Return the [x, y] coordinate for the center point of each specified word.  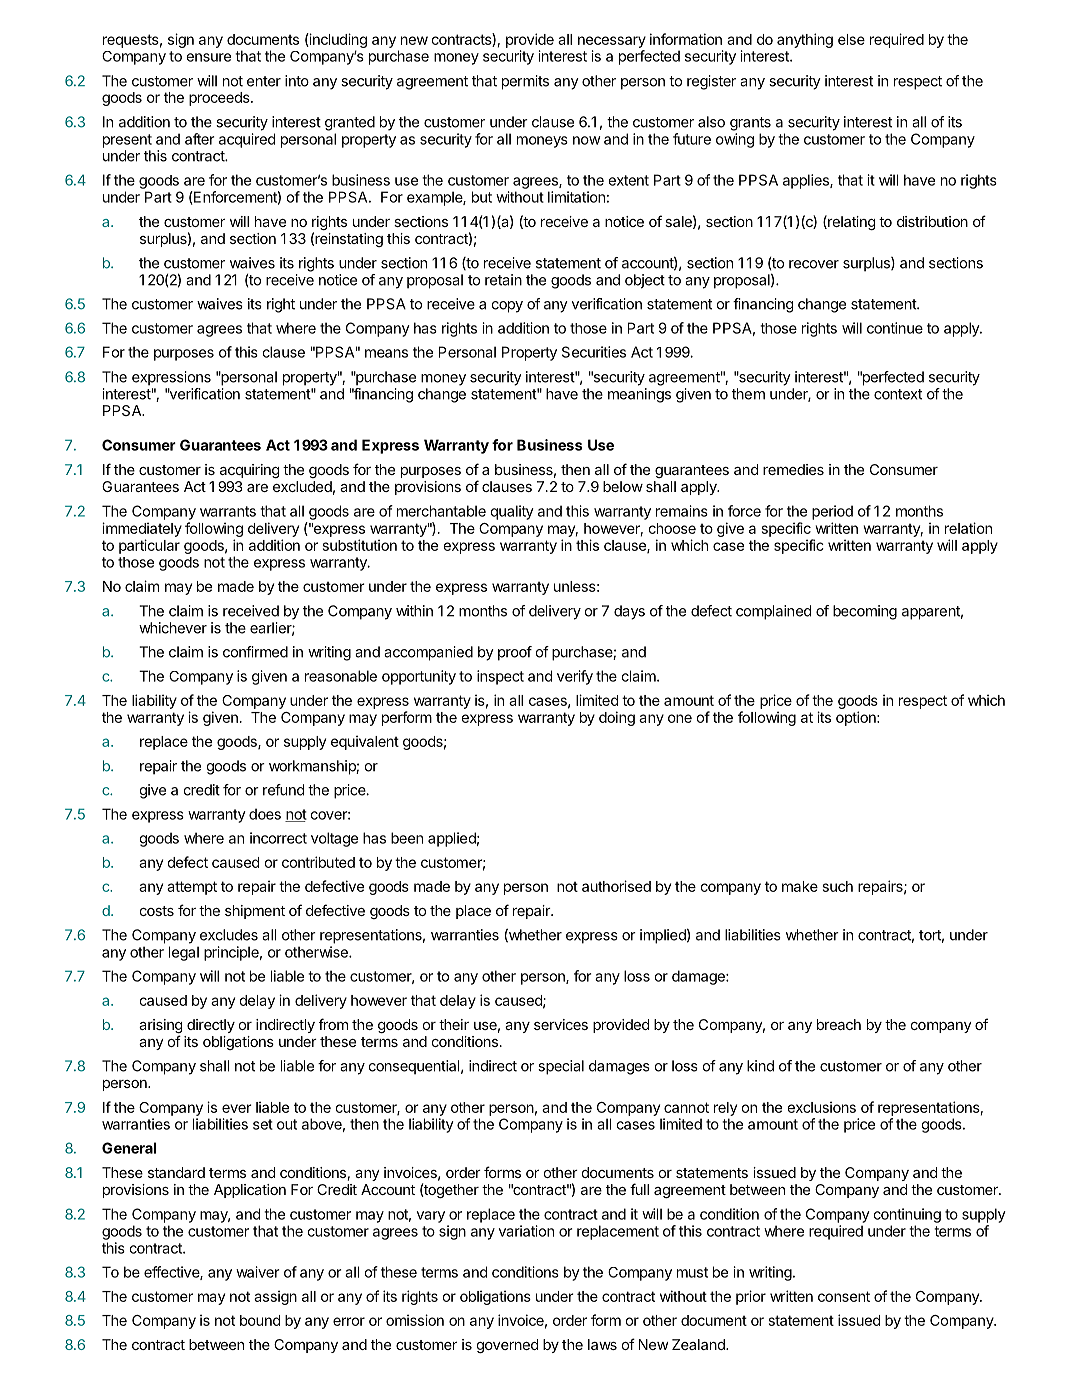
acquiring [250, 471]
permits [525, 82]
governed [507, 1346]
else [851, 39]
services [561, 1024]
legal [184, 953]
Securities [594, 352]
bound [260, 1320]
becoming [865, 612]
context [898, 394]
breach [839, 1024]
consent [844, 1296]
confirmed [255, 652]
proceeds [220, 99]
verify [575, 677]
